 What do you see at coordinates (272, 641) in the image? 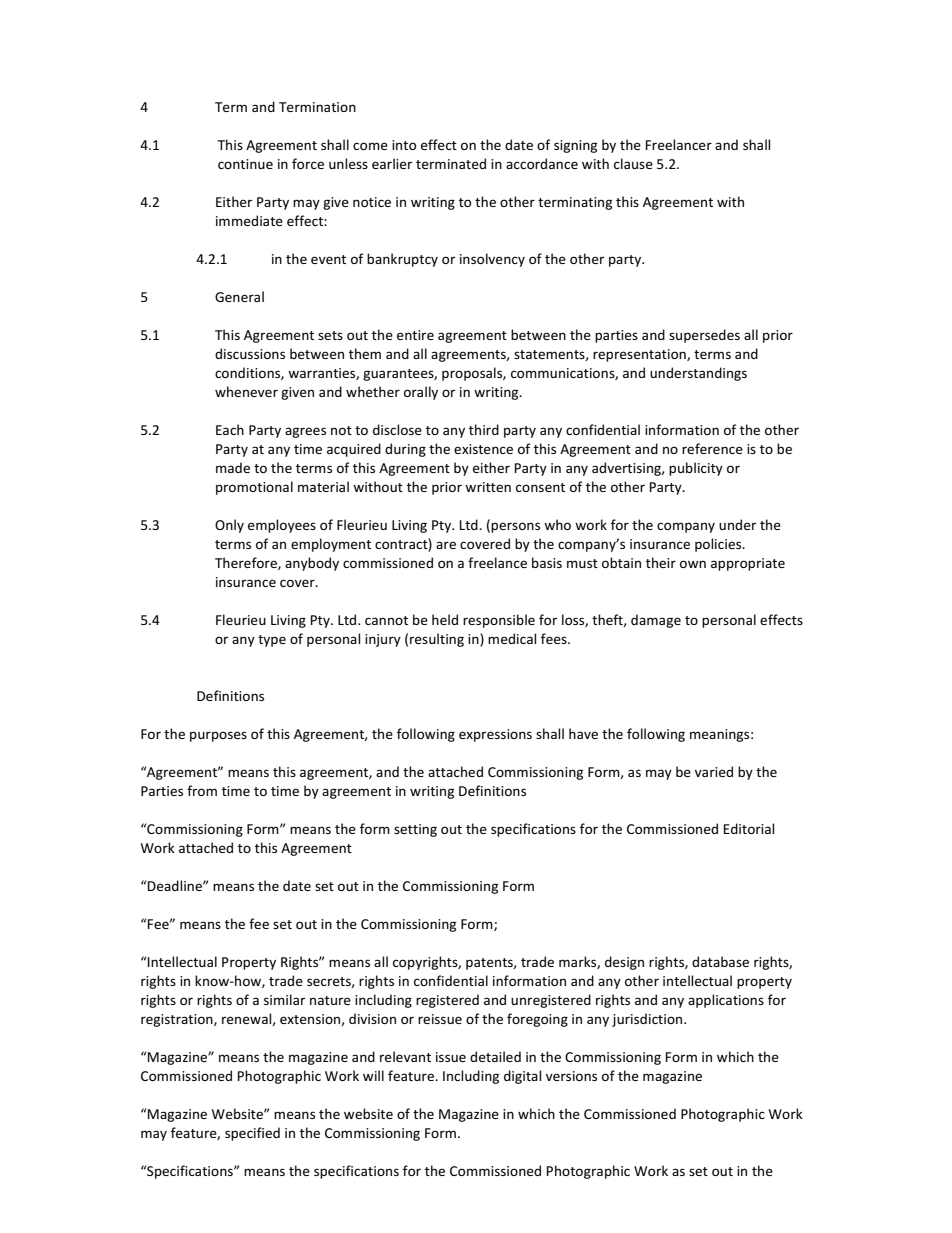
I see `type` at bounding box center [272, 641].
